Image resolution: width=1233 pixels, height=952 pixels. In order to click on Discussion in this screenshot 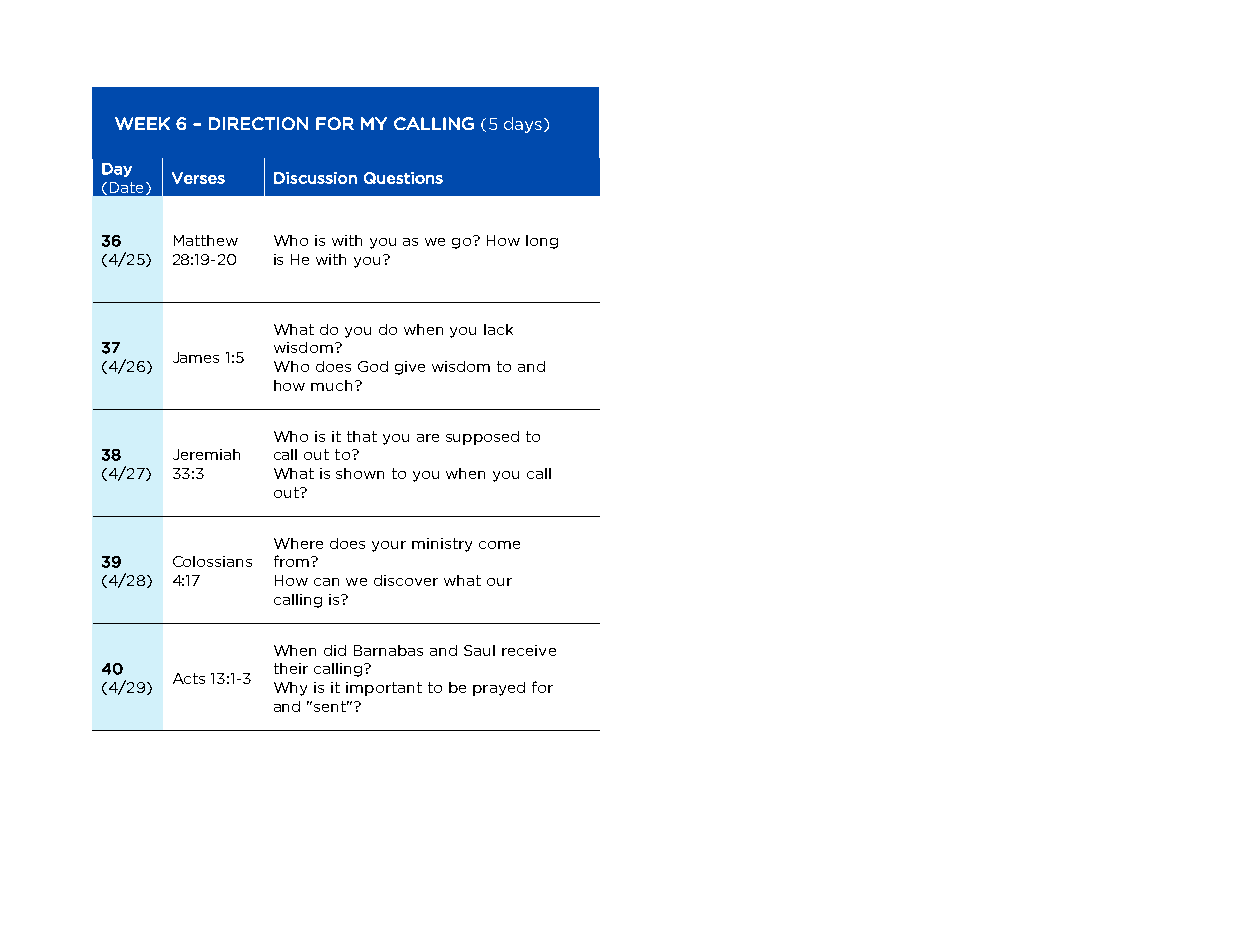, I will do `click(315, 178)`.
